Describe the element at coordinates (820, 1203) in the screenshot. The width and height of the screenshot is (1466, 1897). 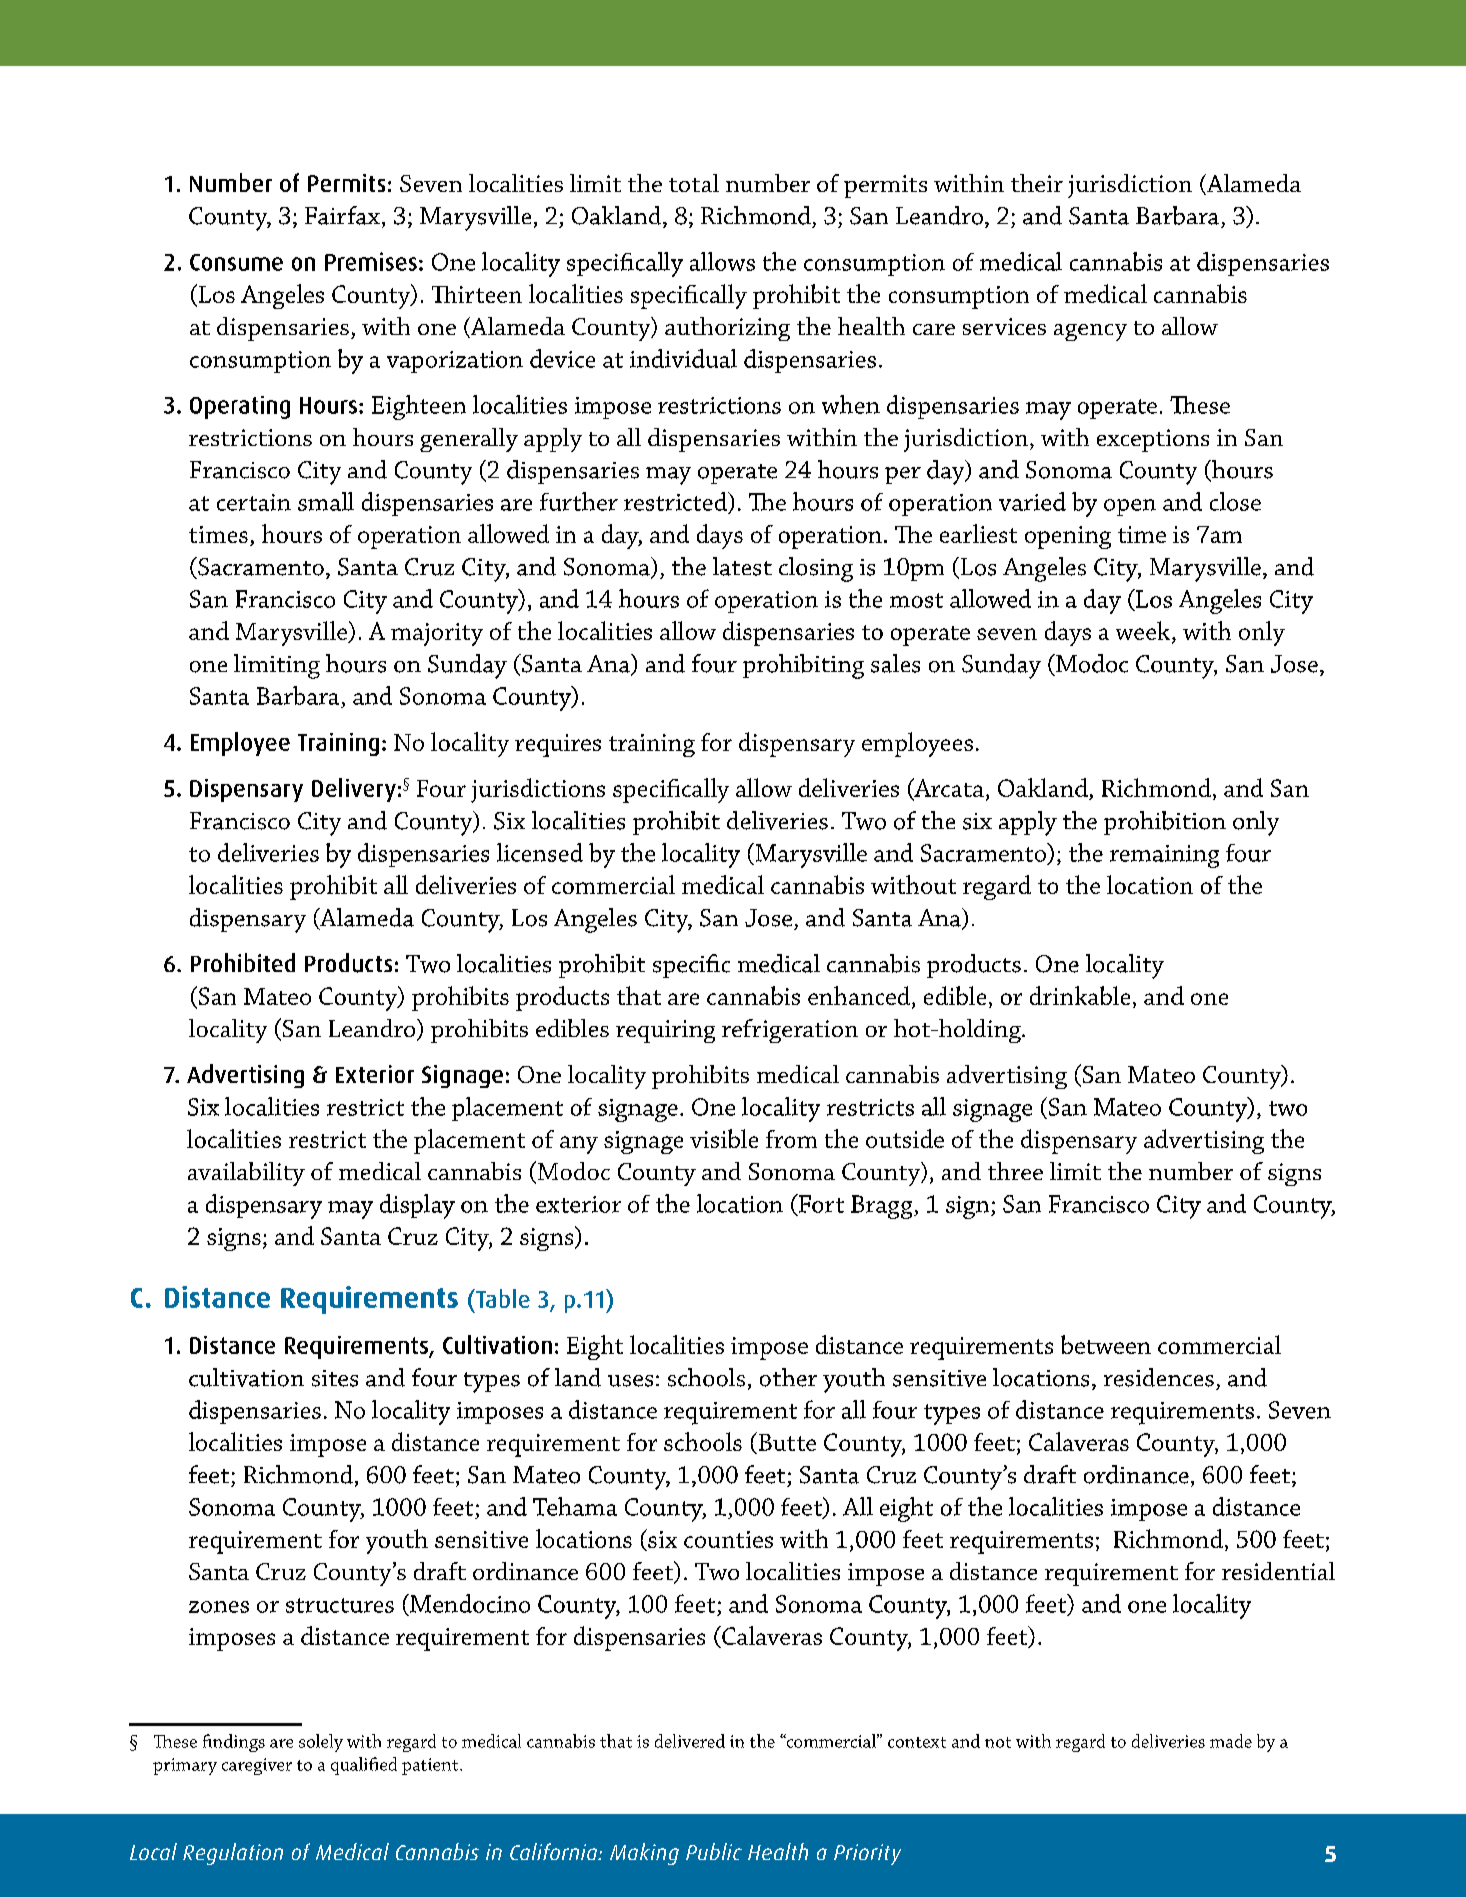
I see `Fort` at that location.
